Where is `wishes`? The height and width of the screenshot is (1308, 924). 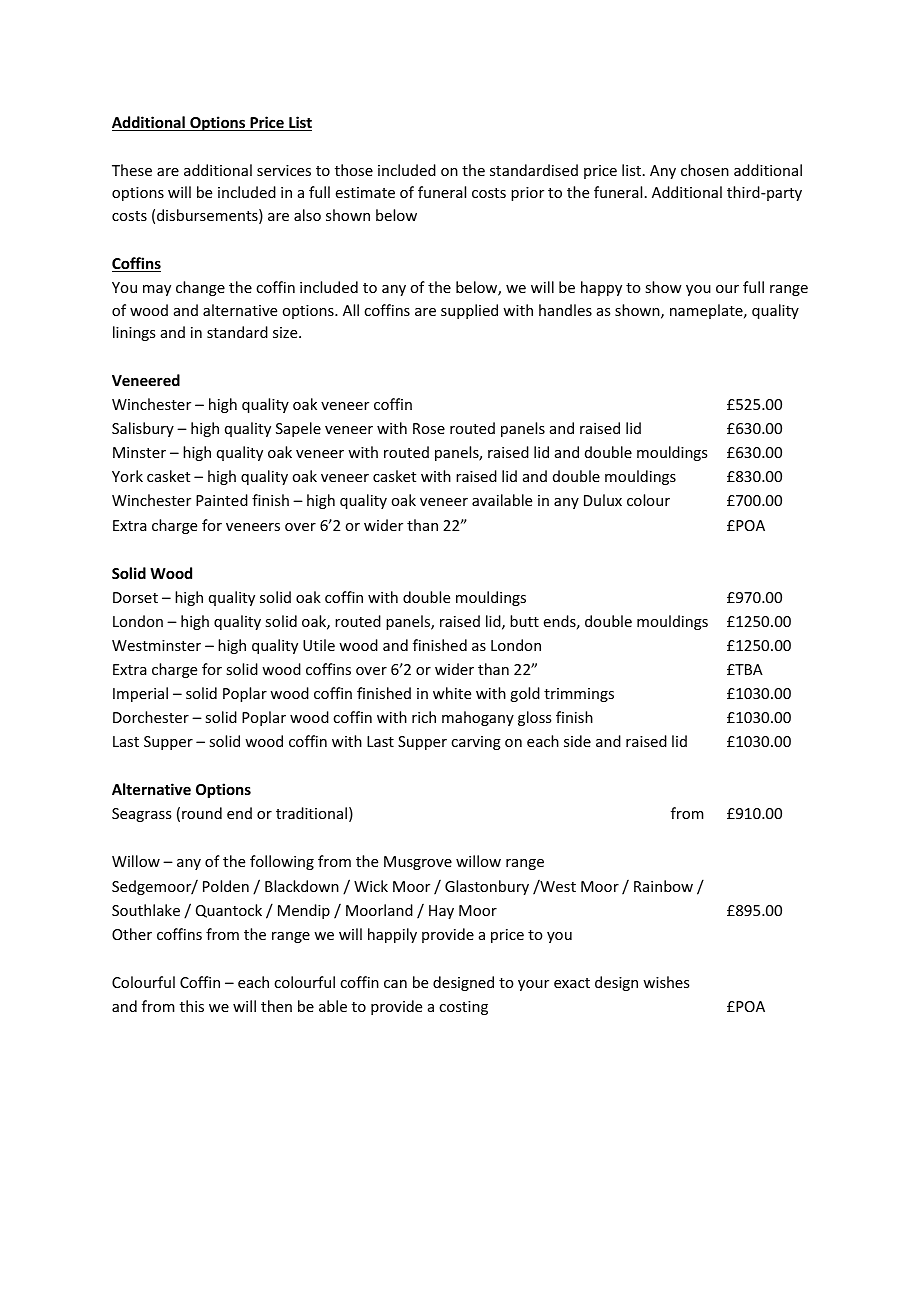 wishes is located at coordinates (666, 982).
